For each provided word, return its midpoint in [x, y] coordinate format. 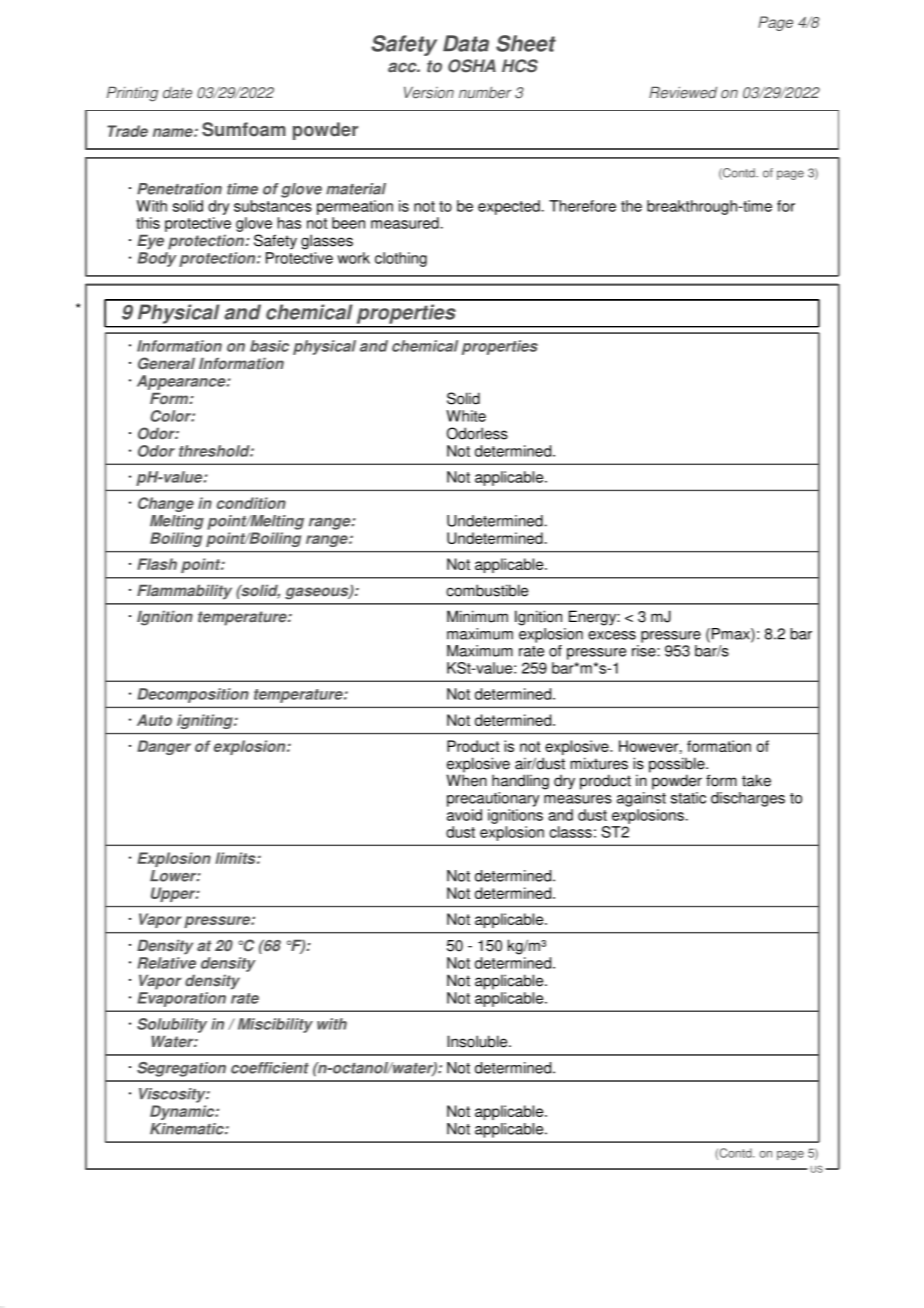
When [466, 779]
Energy [593, 618]
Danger [164, 747]
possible [678, 766]
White [466, 416]
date [177, 93]
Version [429, 92]
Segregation [181, 1069]
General [166, 363]
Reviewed [683, 92]
